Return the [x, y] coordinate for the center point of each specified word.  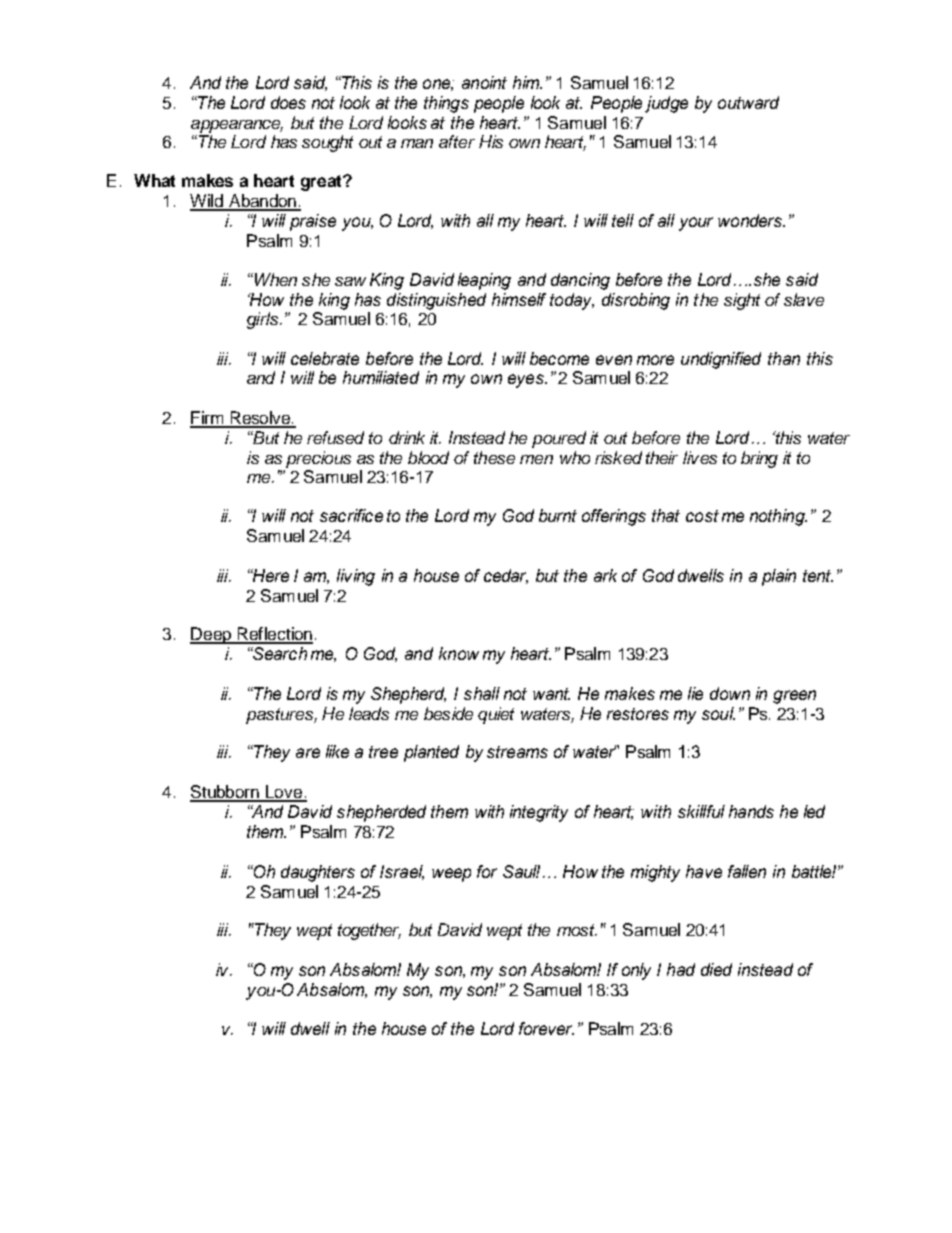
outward [748, 102]
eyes [527, 381]
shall [482, 693]
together [369, 931]
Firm [208, 419]
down [730, 693]
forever [546, 1028]
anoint [484, 82]
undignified [721, 360]
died [716, 969]
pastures [280, 716]
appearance [237, 126]
